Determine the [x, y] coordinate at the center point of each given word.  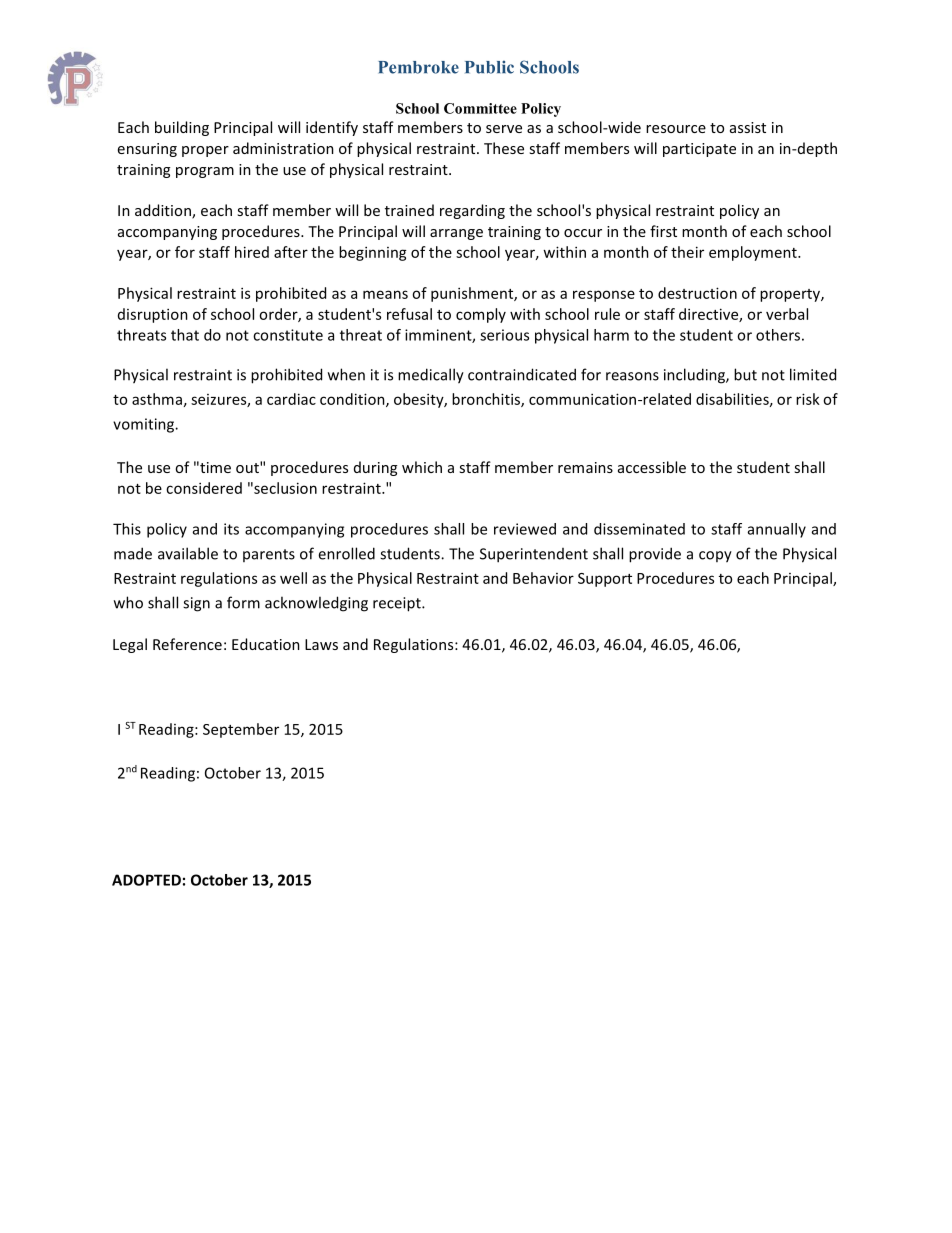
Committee [480, 108]
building [182, 128]
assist [748, 127]
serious [504, 335]
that [185, 335]
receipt [398, 604]
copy [715, 557]
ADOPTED [146, 880]
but [745, 374]
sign [196, 604]
